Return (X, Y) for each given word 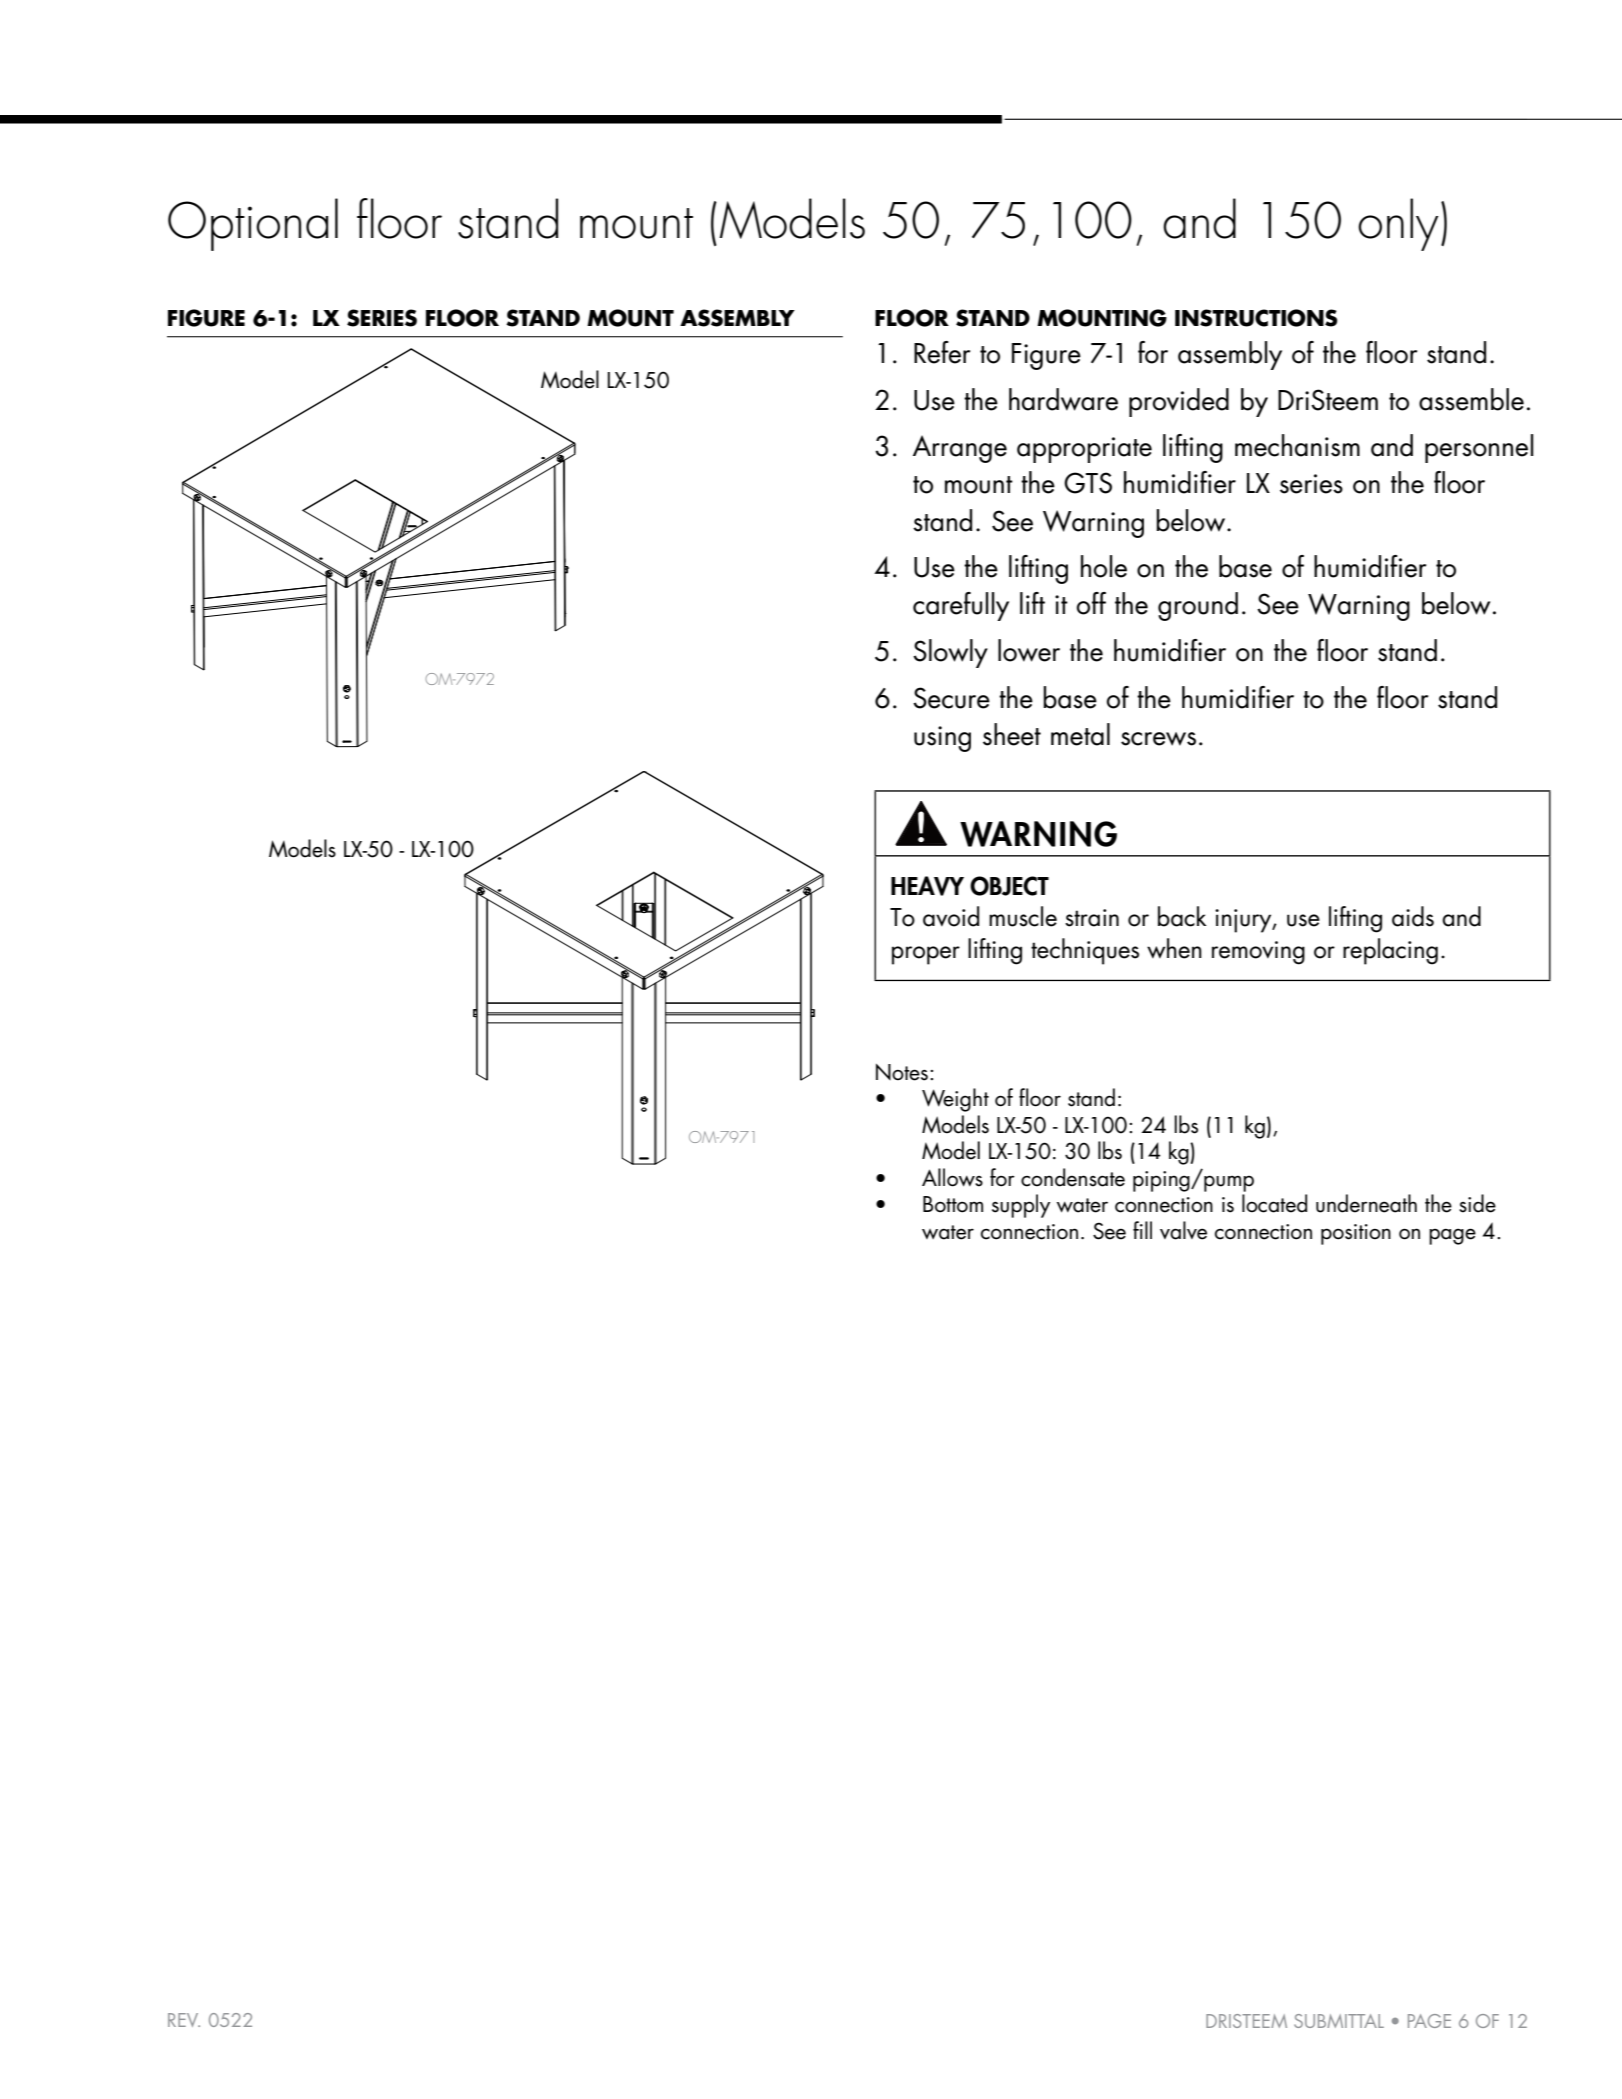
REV (184, 2020)
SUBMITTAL (1339, 2021)
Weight (955, 1100)
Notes (902, 1072)
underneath (1366, 1203)
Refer (942, 352)
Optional (253, 224)
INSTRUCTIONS (1256, 318)
